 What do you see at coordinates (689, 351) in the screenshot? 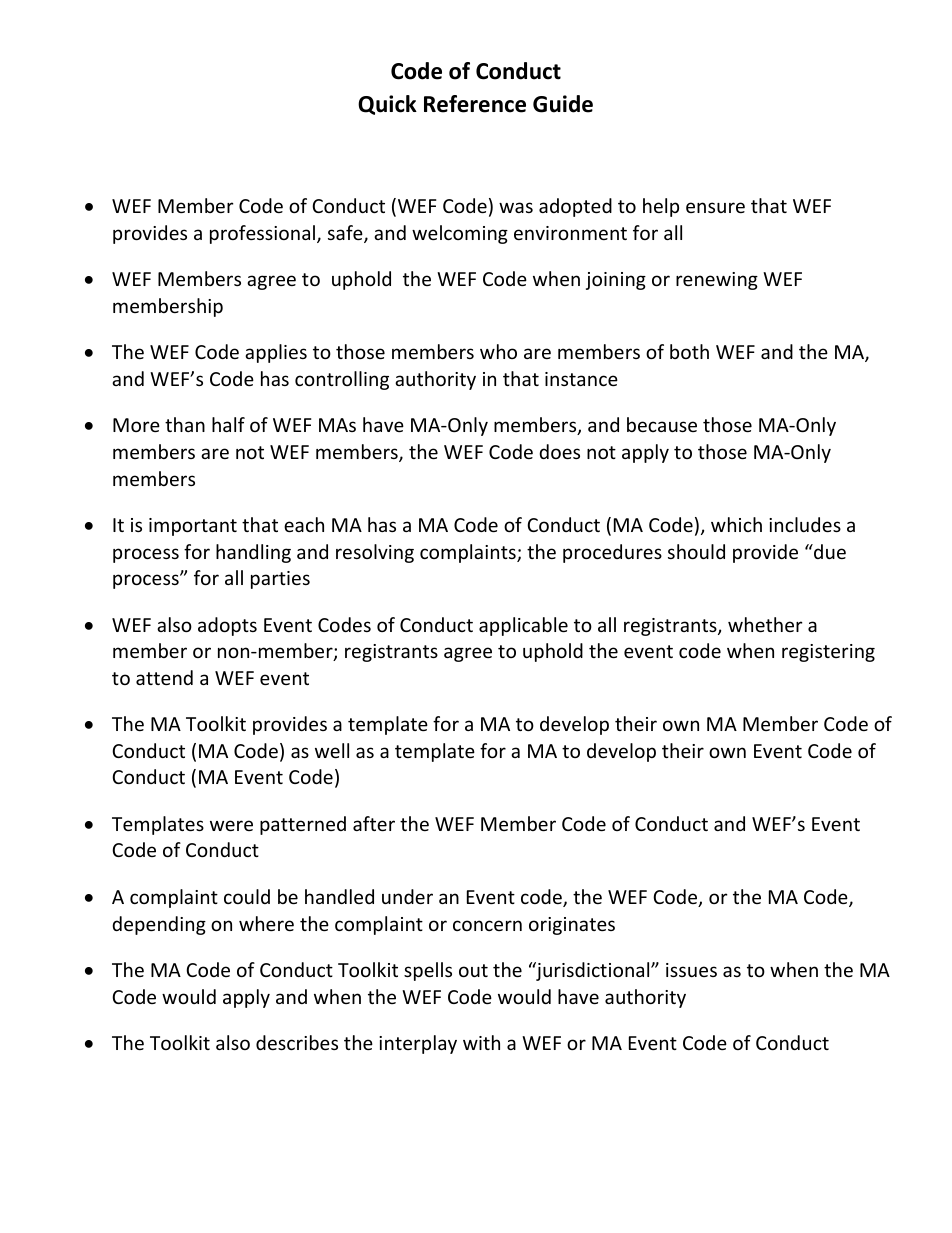
I see `both` at bounding box center [689, 351].
